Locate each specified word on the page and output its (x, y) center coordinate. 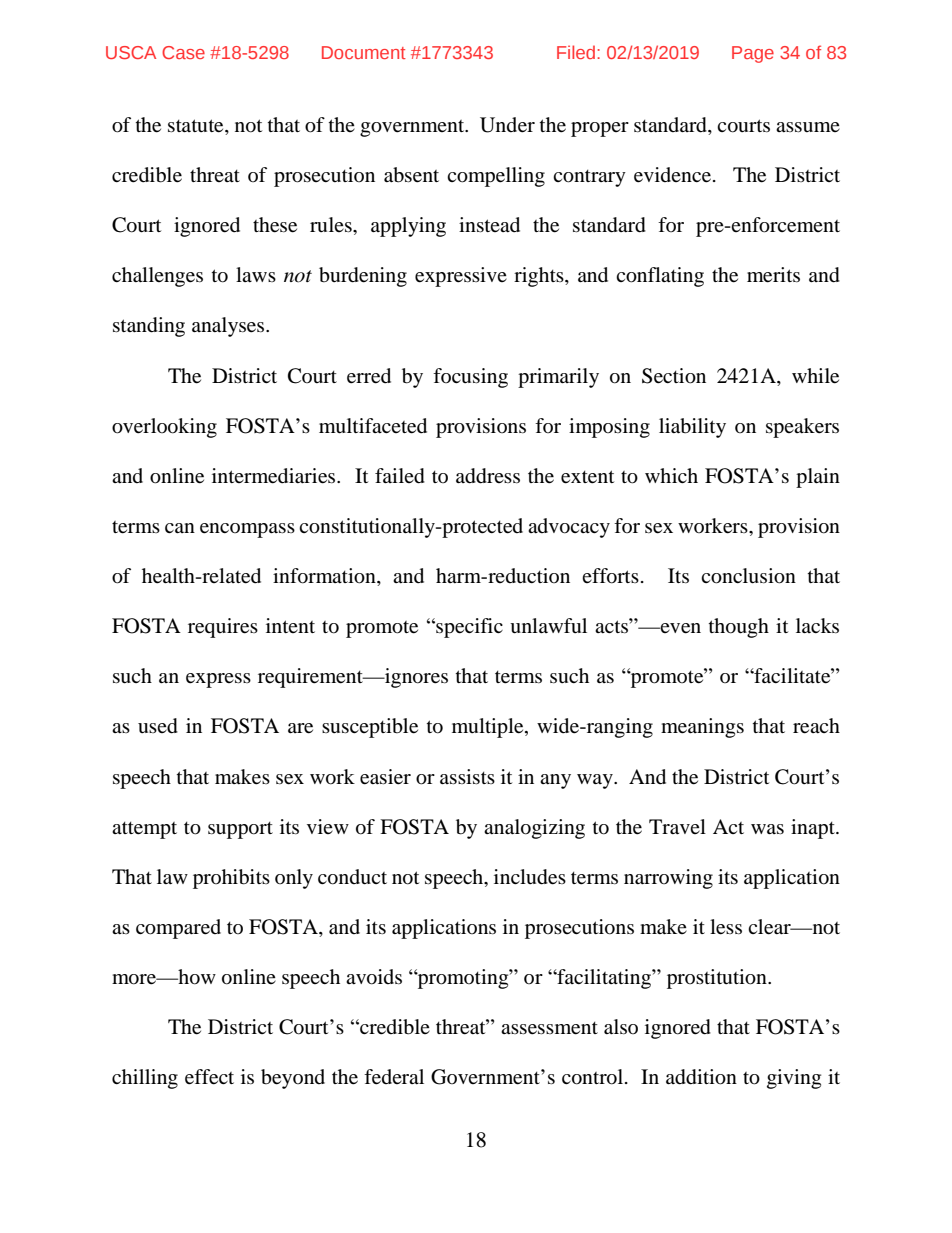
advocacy (569, 528)
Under (507, 125)
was (767, 829)
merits (773, 275)
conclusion (748, 576)
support (240, 830)
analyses (229, 327)
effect (209, 1077)
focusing (470, 378)
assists (467, 776)
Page (753, 54)
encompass (247, 530)
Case (183, 52)
